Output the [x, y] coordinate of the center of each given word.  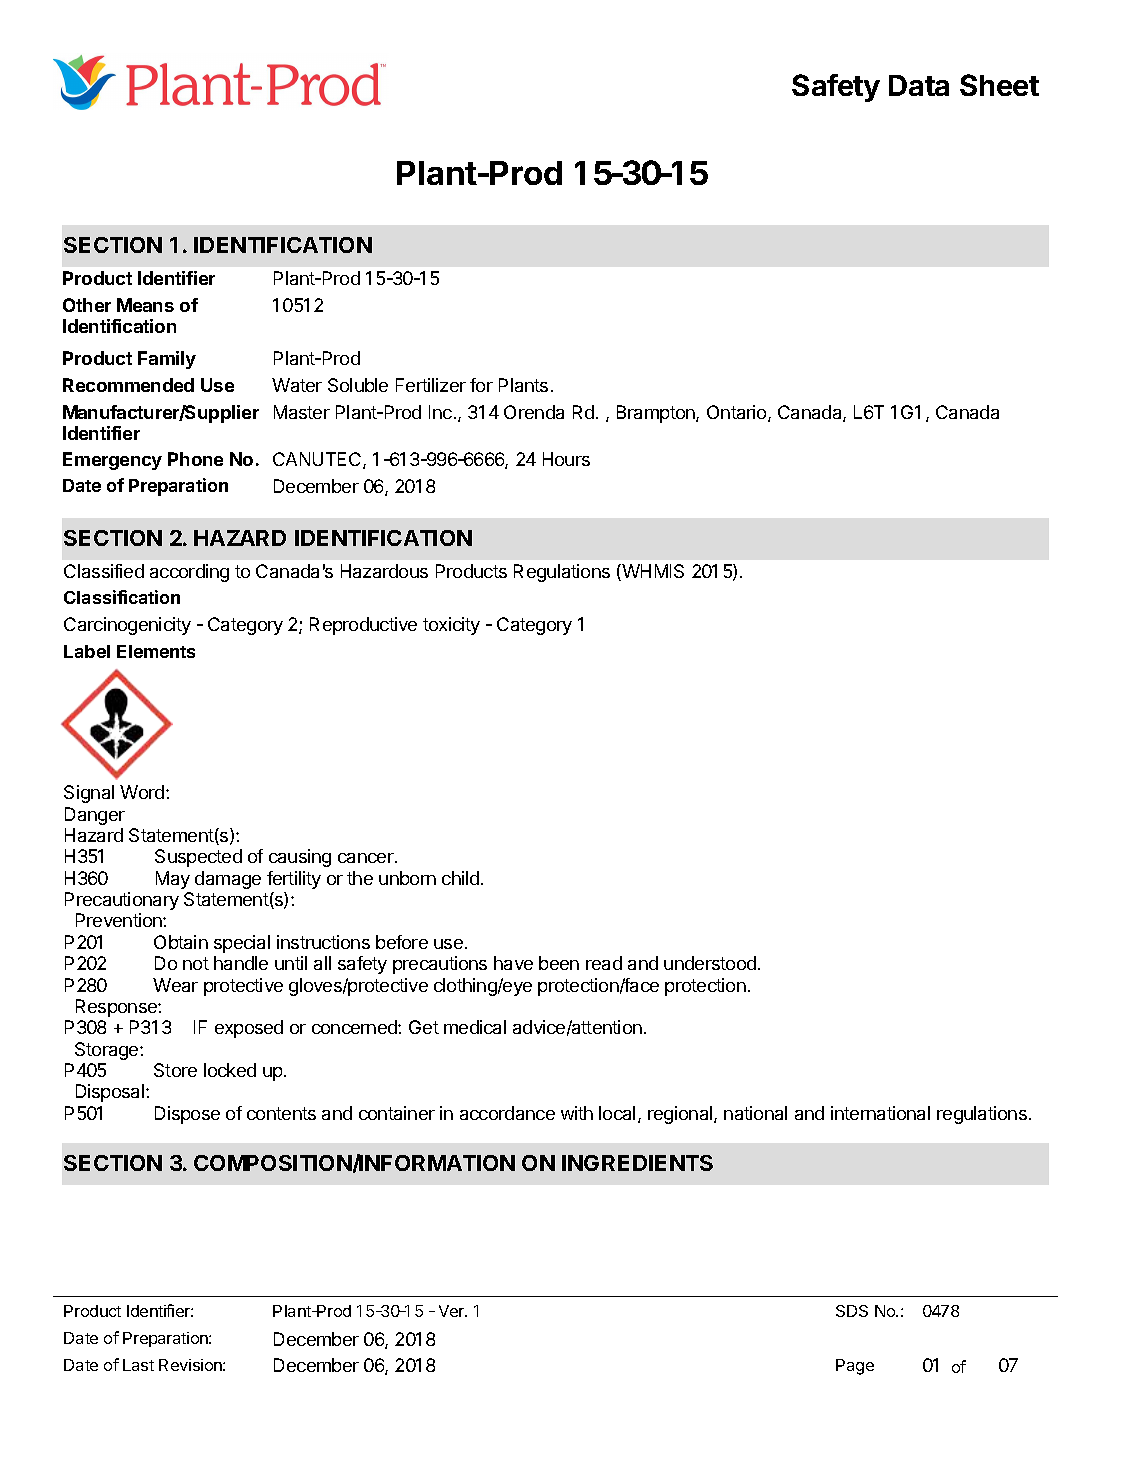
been [559, 963]
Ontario [738, 413]
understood [710, 963]
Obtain [181, 942]
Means [145, 305]
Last [138, 1365]
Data [919, 85]
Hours [566, 459]
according [189, 573]
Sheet [999, 85]
